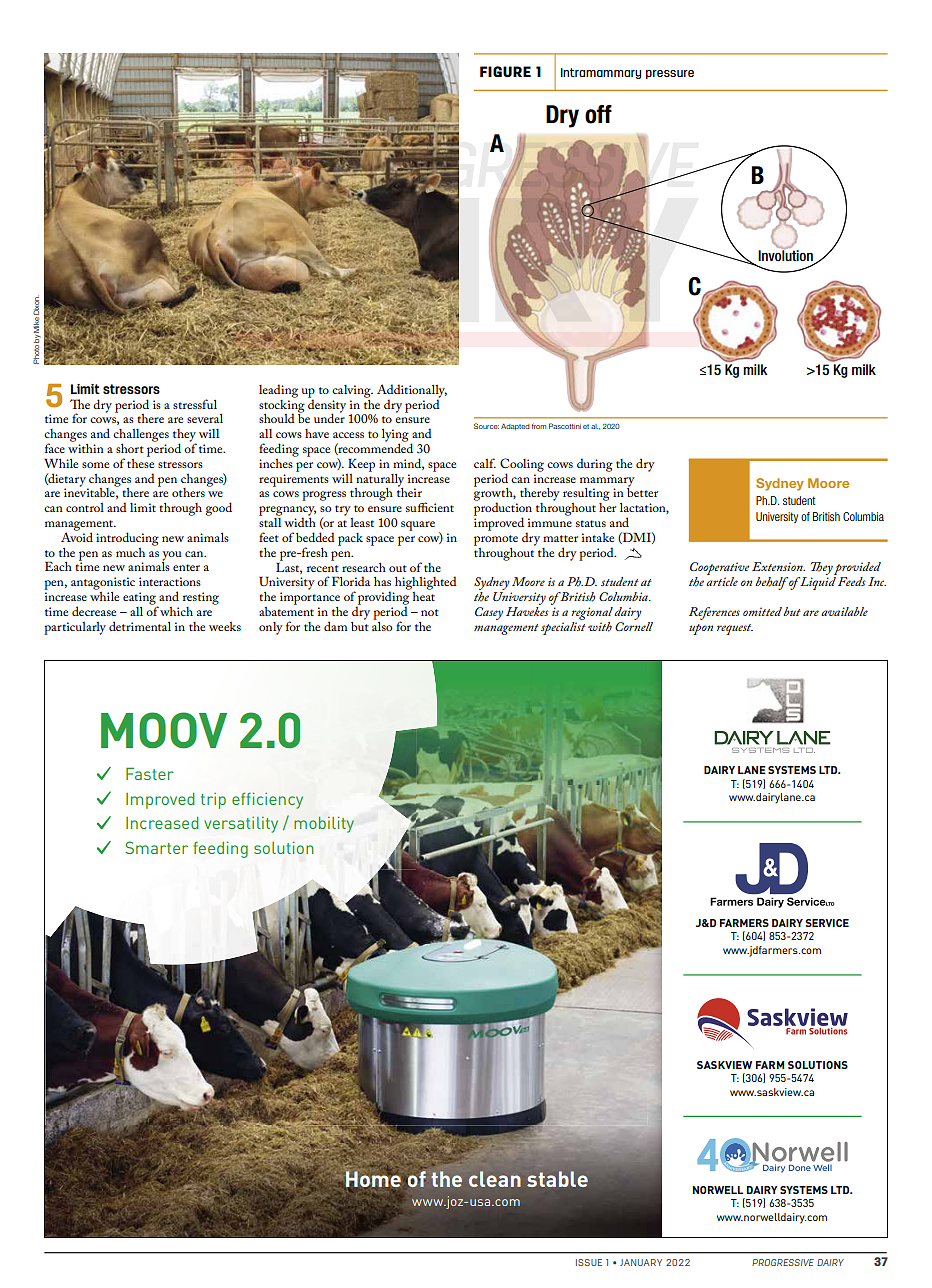 Image resolution: width=932 pixels, height=1288 pixels. Describe the element at coordinates (140, 626) in the page. I see `detrimental` at that location.
